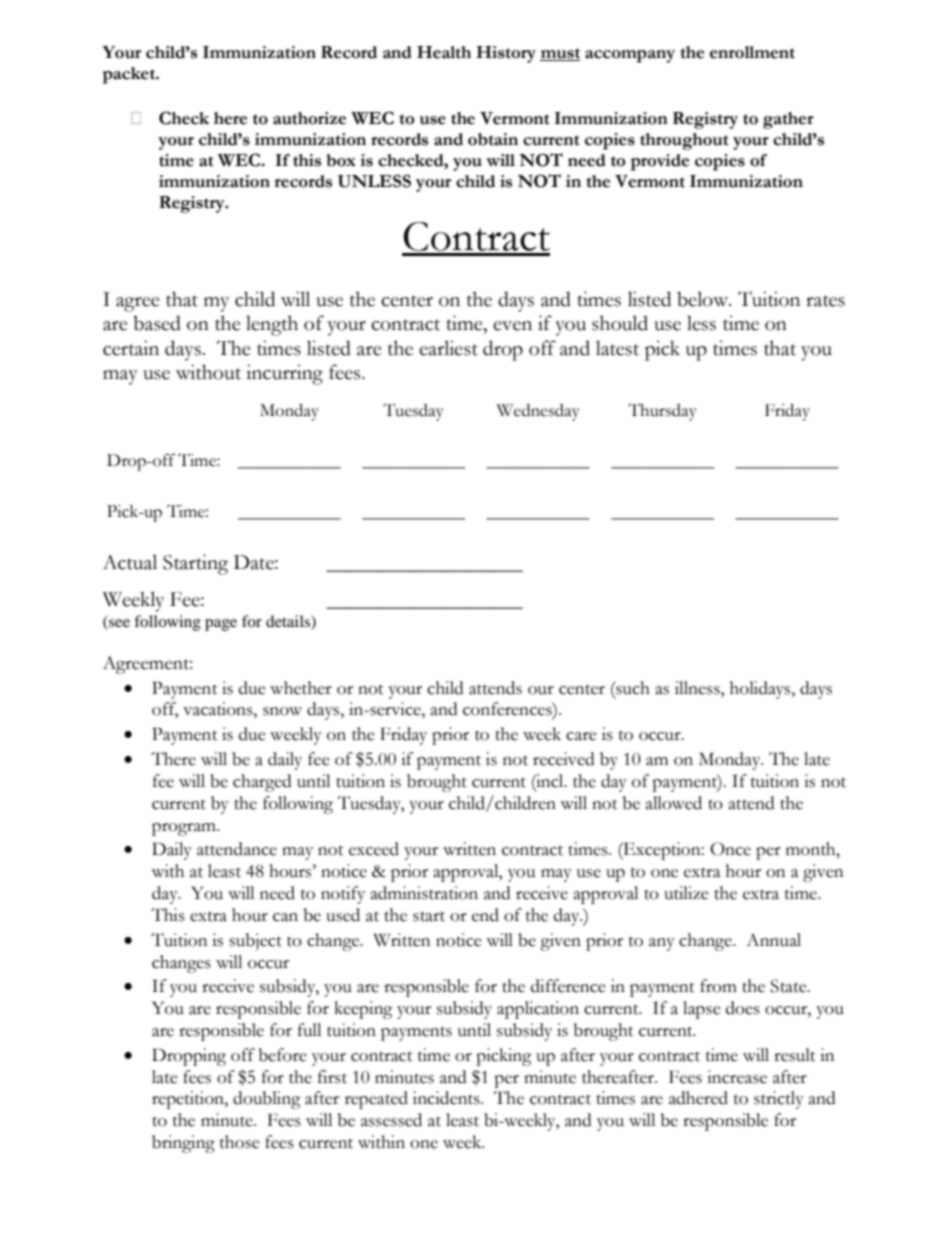 The image size is (952, 1233). I want to click on below, so click(704, 299).
